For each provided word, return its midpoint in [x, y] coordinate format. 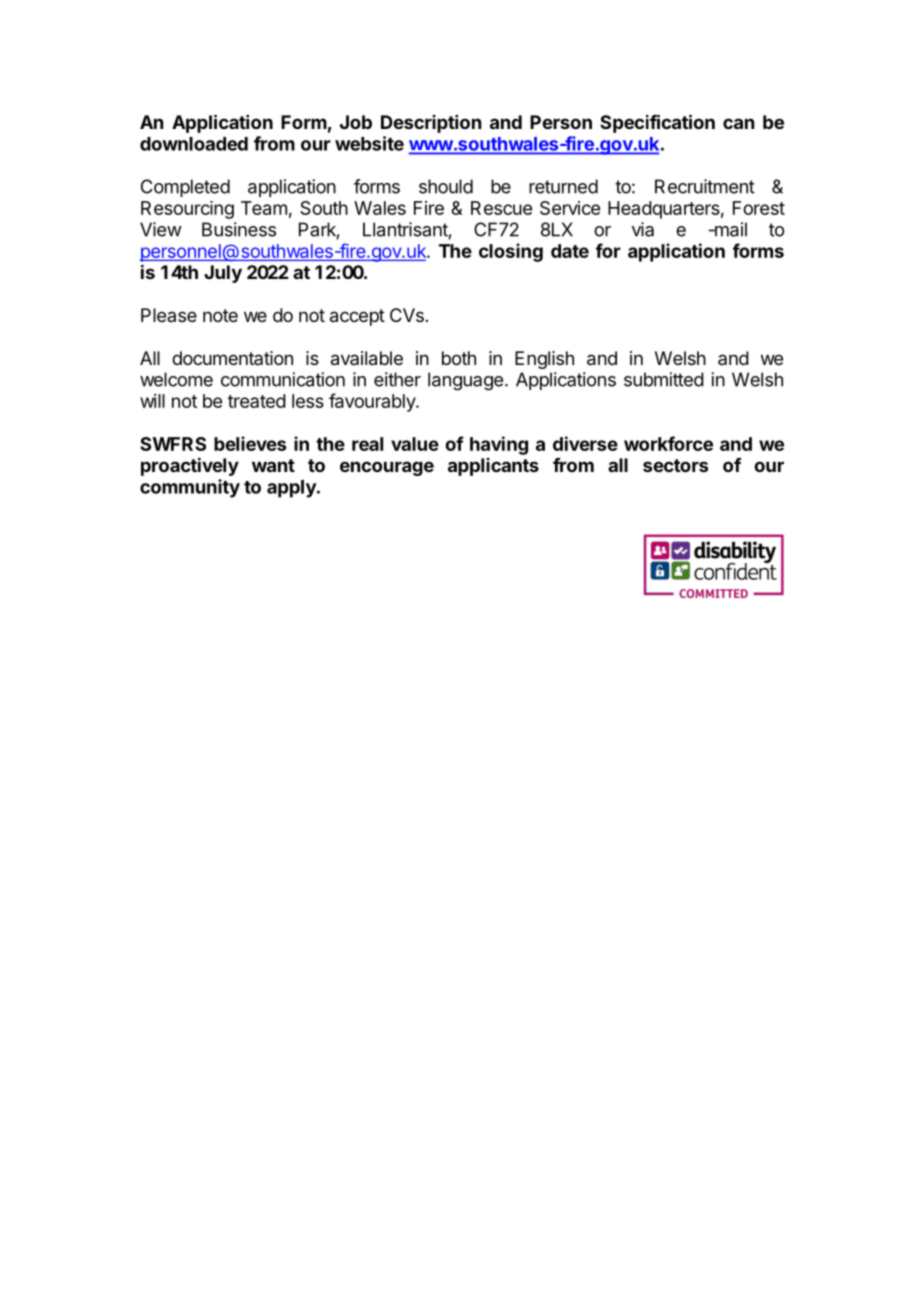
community [190, 488]
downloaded [194, 144]
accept [357, 317]
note [220, 315]
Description [431, 124]
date [570, 251]
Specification [657, 123]
